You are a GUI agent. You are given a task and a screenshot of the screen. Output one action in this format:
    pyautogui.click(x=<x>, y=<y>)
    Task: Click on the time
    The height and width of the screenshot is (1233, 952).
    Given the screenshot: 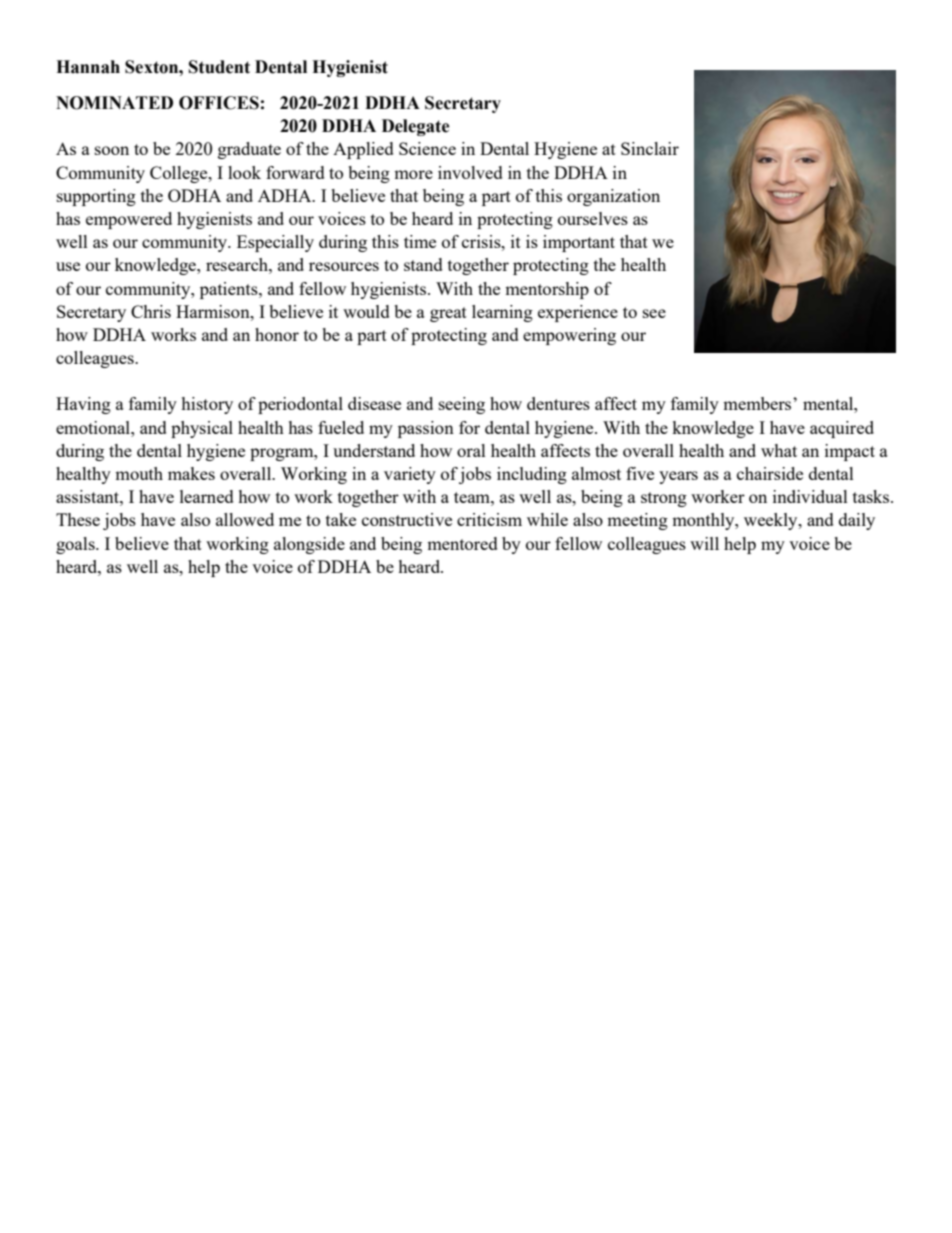 What is the action you would take?
    pyautogui.click(x=420, y=241)
